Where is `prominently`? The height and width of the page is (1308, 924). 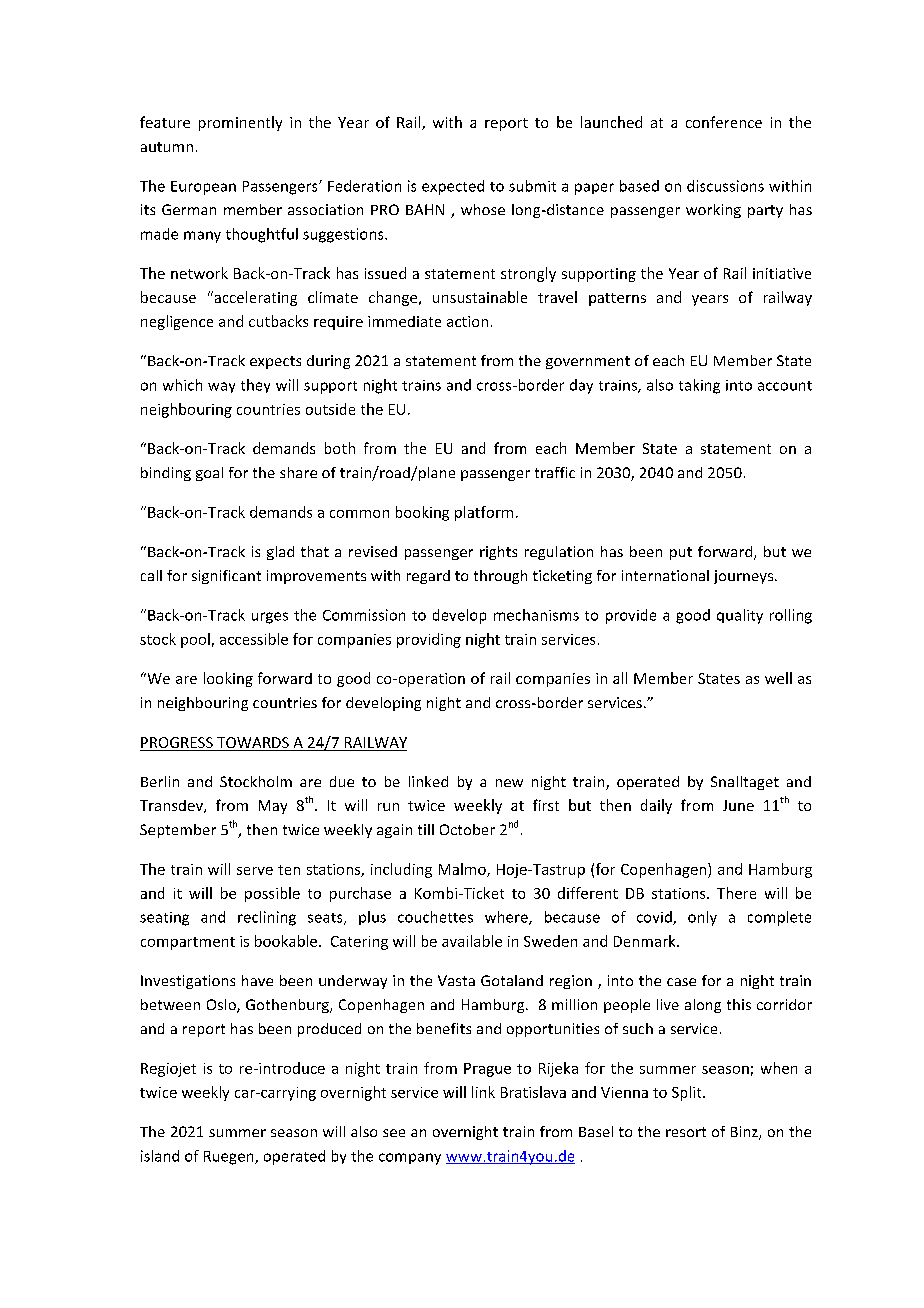 prominently is located at coordinates (240, 123).
